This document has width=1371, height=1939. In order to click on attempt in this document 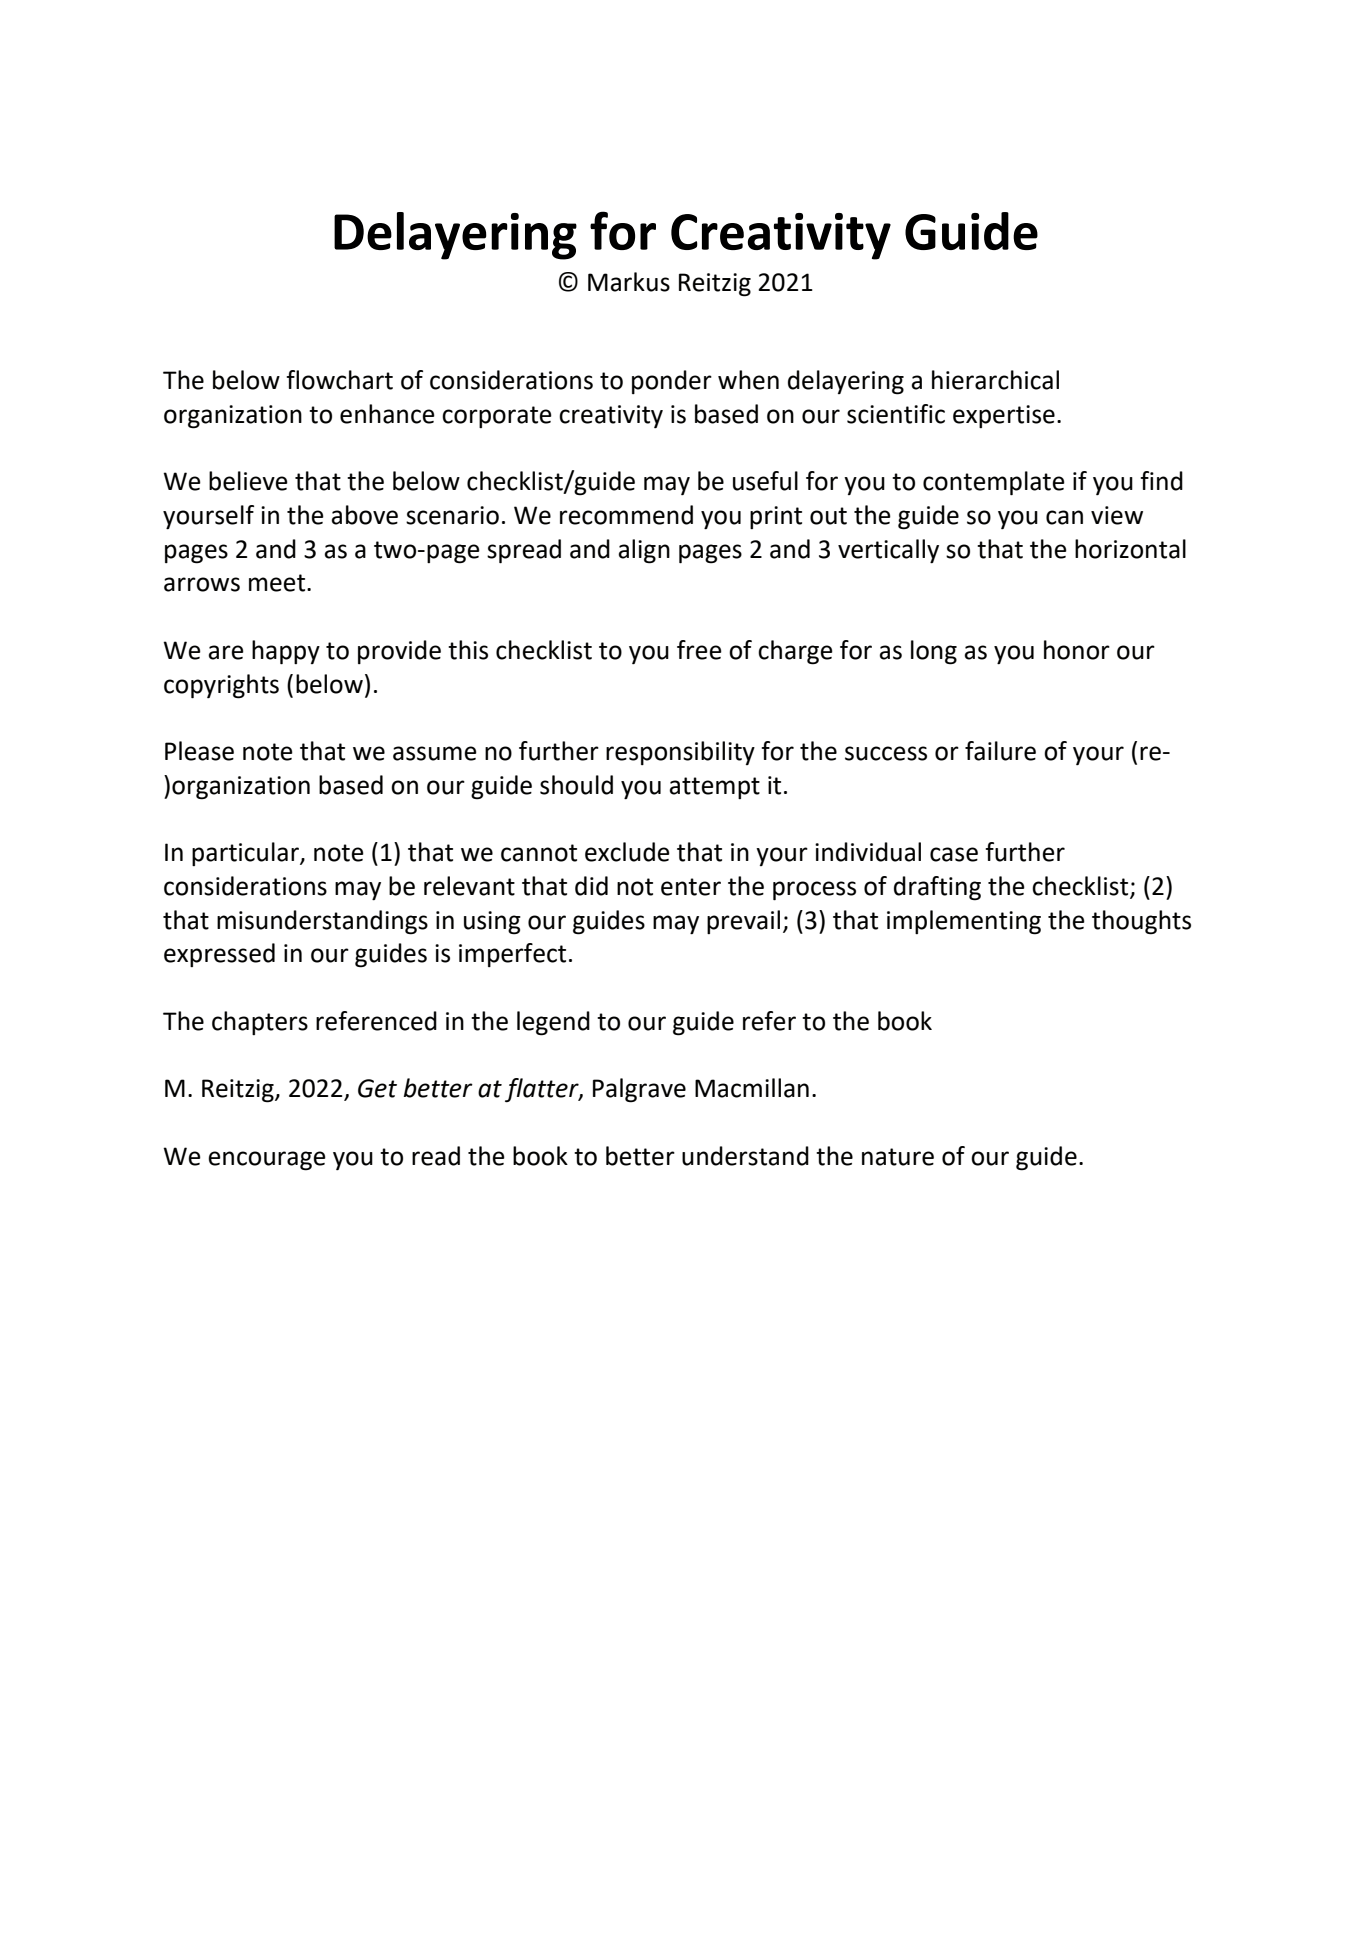, I will do `click(714, 788)`.
